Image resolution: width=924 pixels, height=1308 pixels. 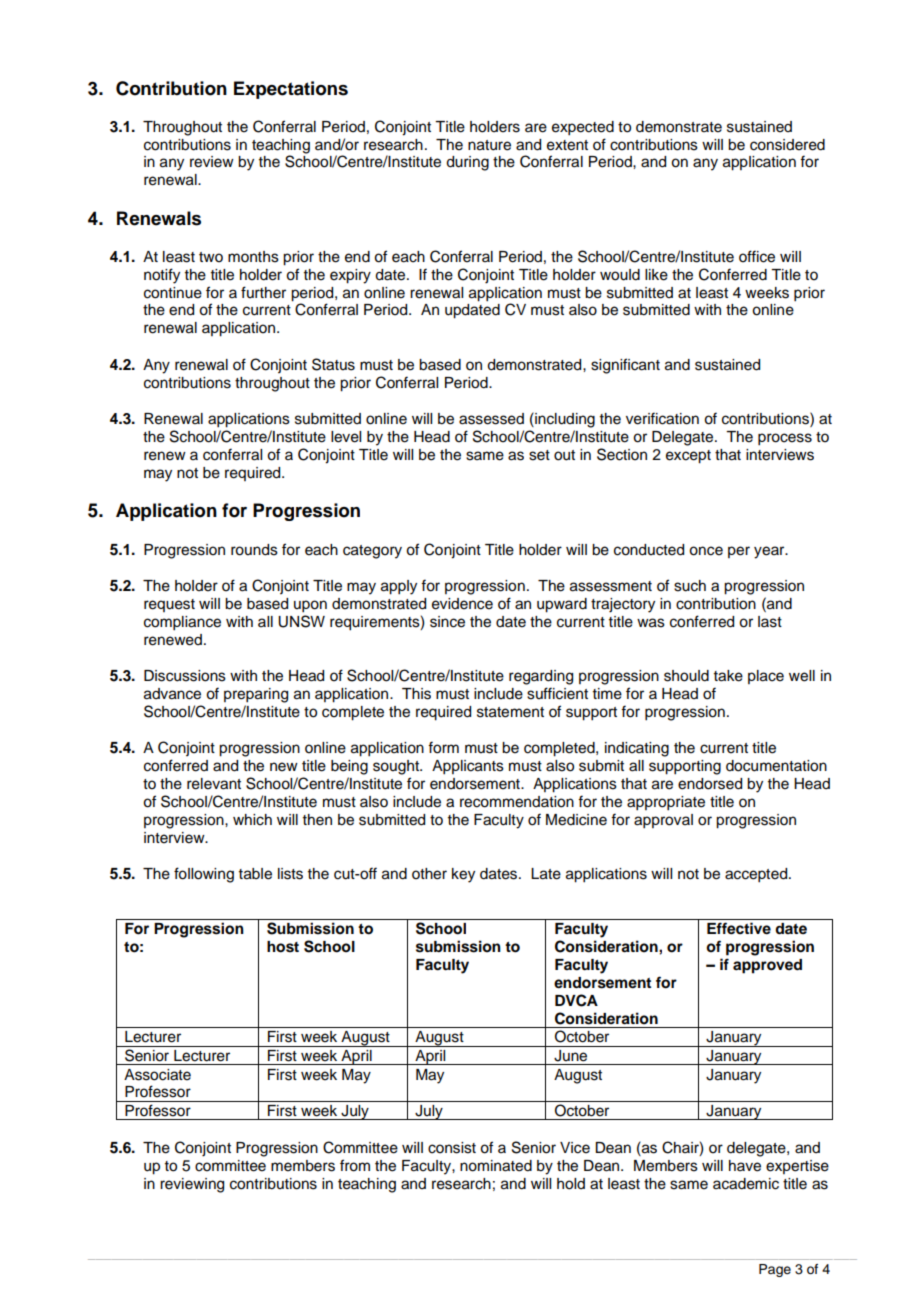 I want to click on considered, so click(x=787, y=145).
